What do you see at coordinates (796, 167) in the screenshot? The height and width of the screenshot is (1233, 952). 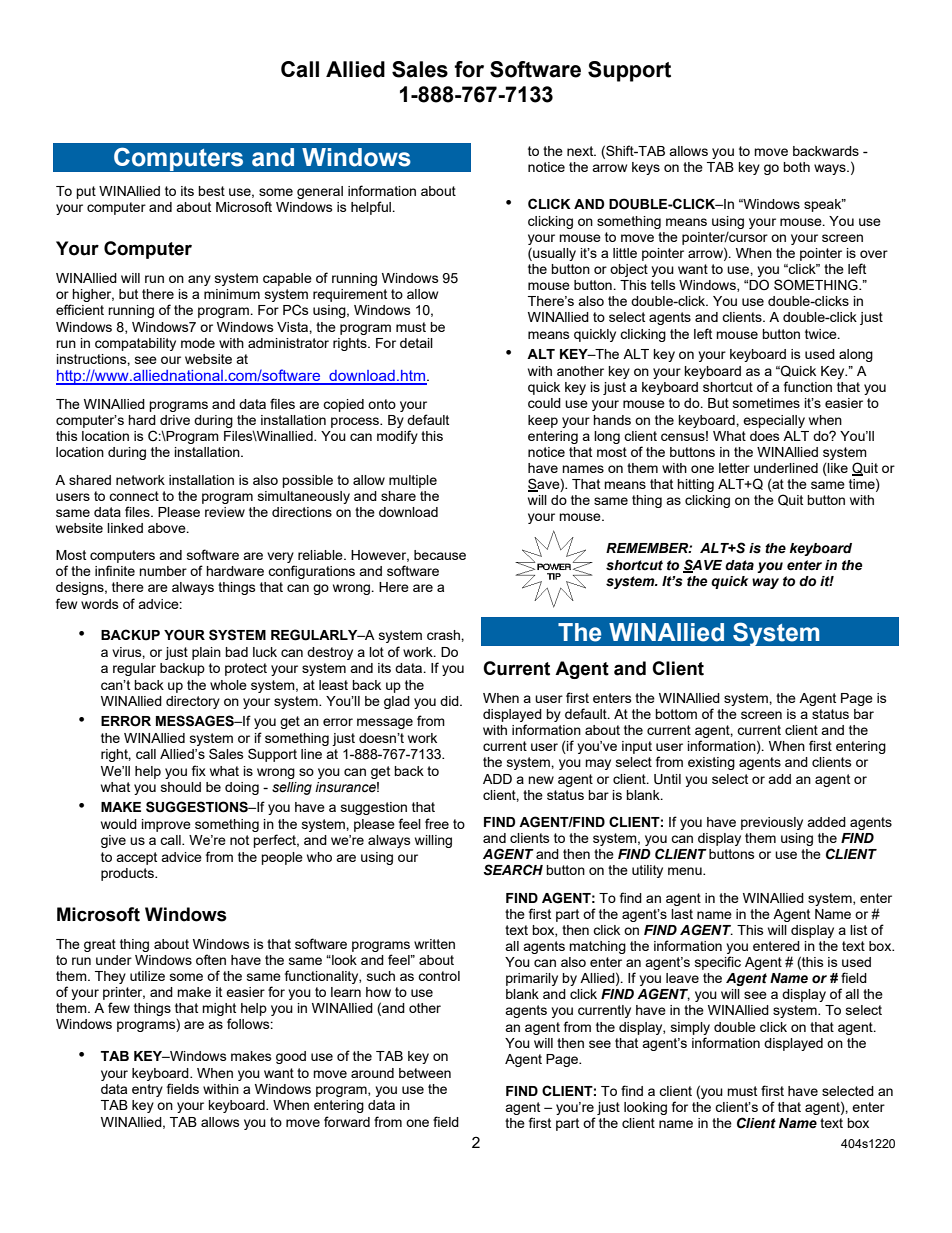 I see `both` at bounding box center [796, 167].
